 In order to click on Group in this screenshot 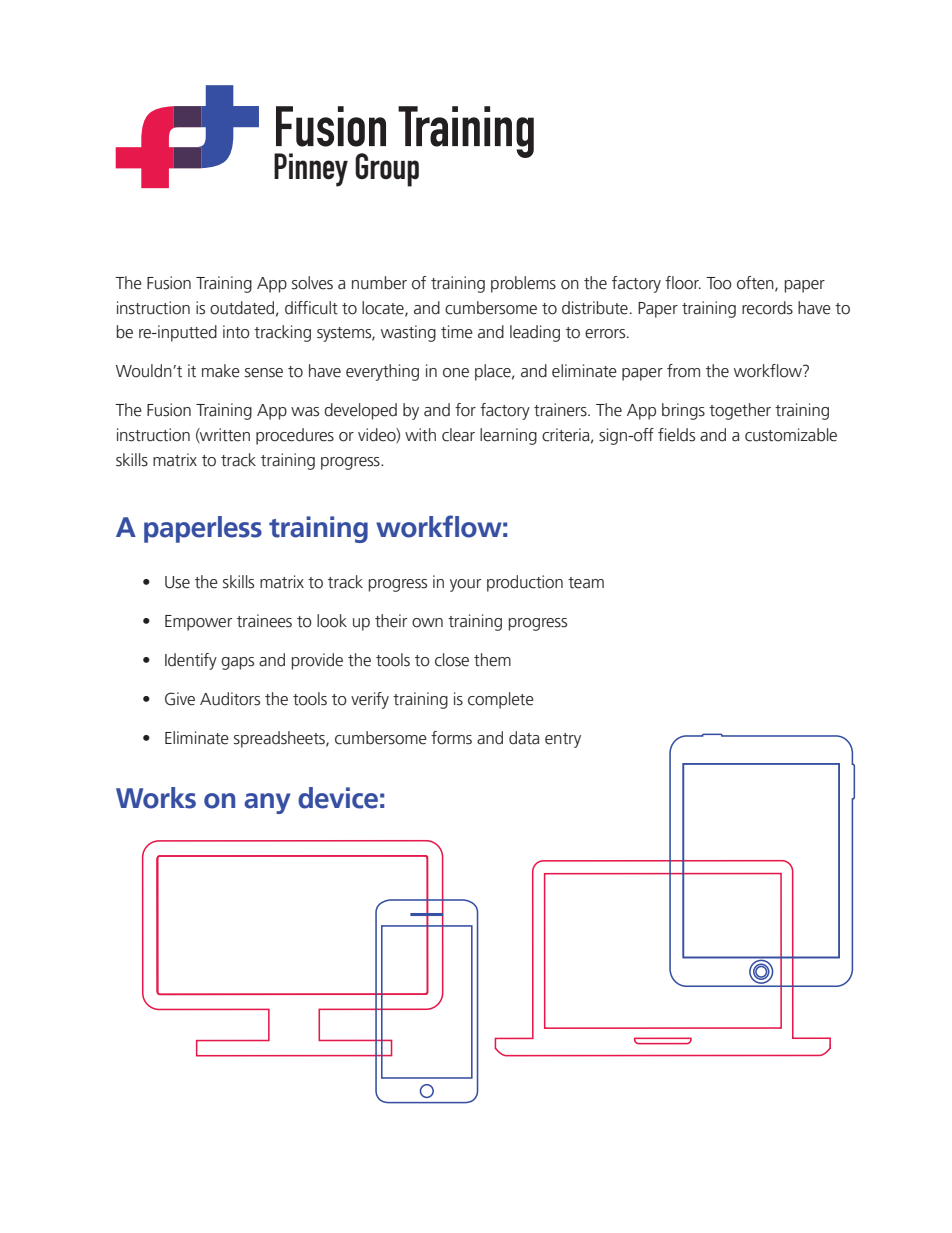, I will do `click(387, 170)`.
